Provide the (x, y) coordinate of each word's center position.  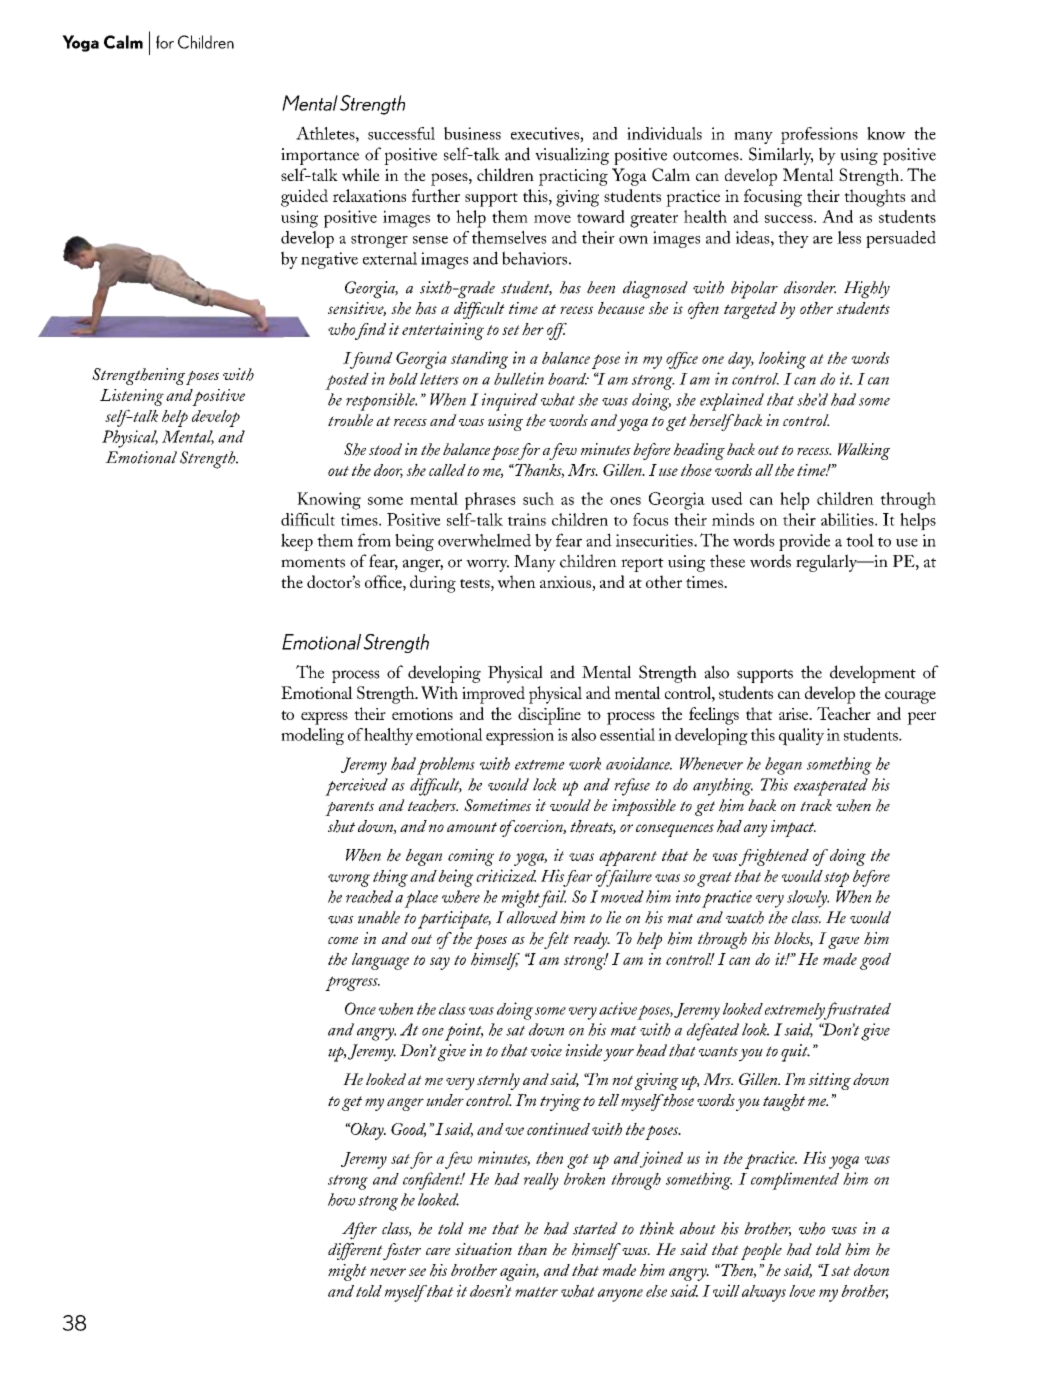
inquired (510, 402)
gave (844, 943)
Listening (132, 397)
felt (556, 940)
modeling (312, 736)
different (355, 1251)
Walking (864, 451)
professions (819, 135)
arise (795, 714)
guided (304, 198)
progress (352, 983)
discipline (549, 716)
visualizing (572, 156)
